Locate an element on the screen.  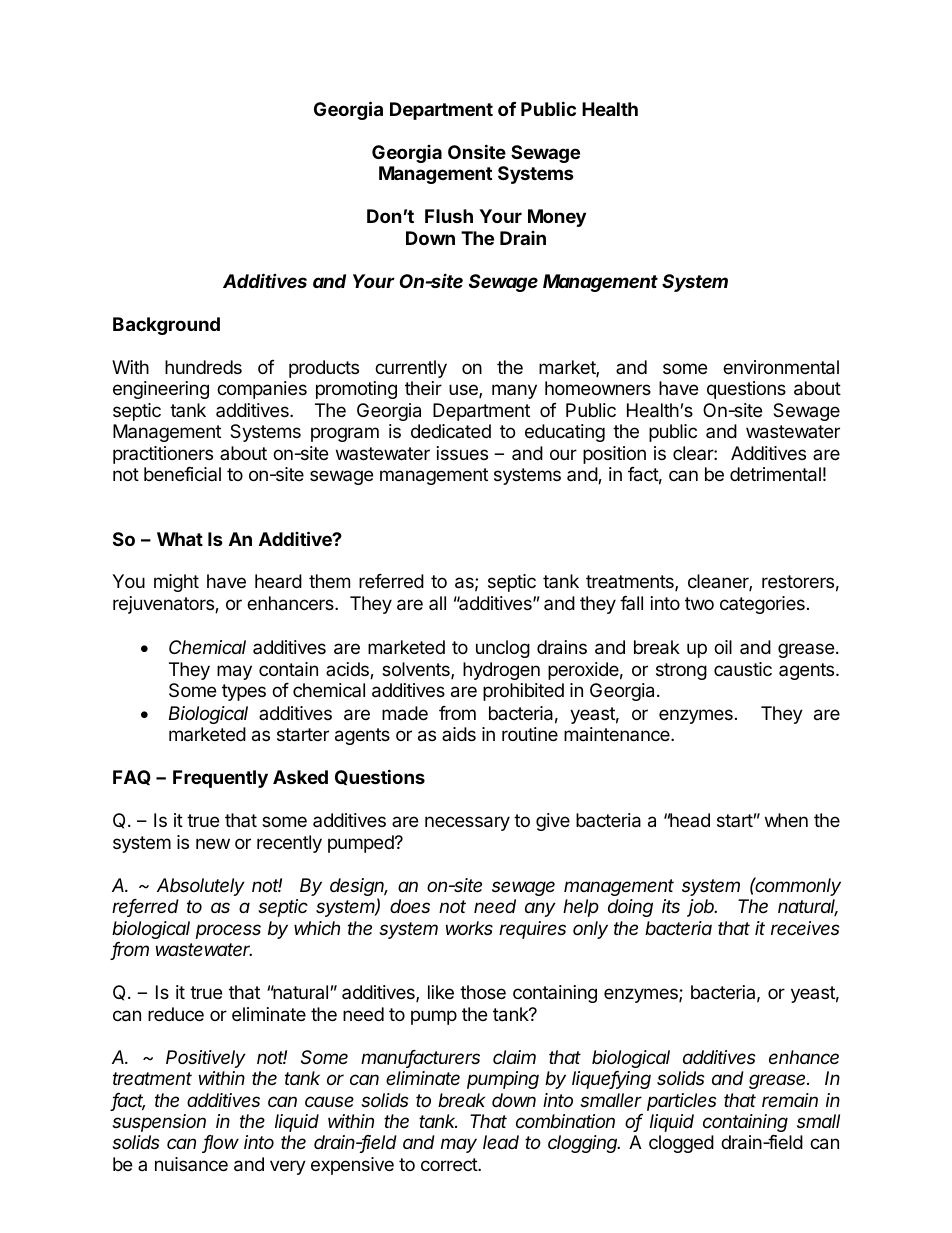
Flush is located at coordinates (449, 216).
